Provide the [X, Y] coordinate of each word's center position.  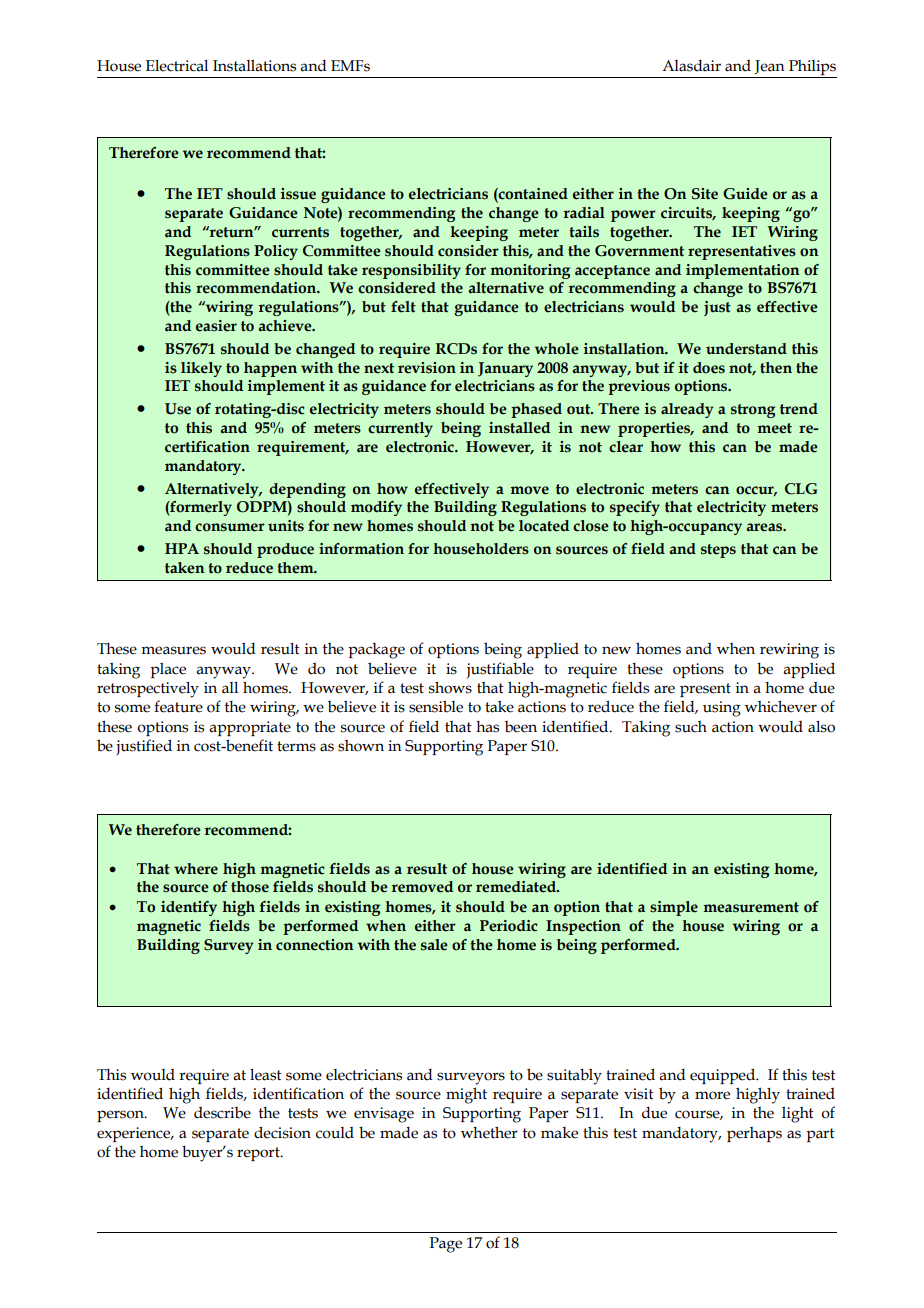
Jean [769, 67]
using [722, 709]
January [505, 369]
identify [189, 908]
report [259, 1154]
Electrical [177, 65]
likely [201, 369]
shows [450, 687]
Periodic [509, 926]
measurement [751, 907]
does [709, 368]
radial [584, 213]
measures [173, 650]
